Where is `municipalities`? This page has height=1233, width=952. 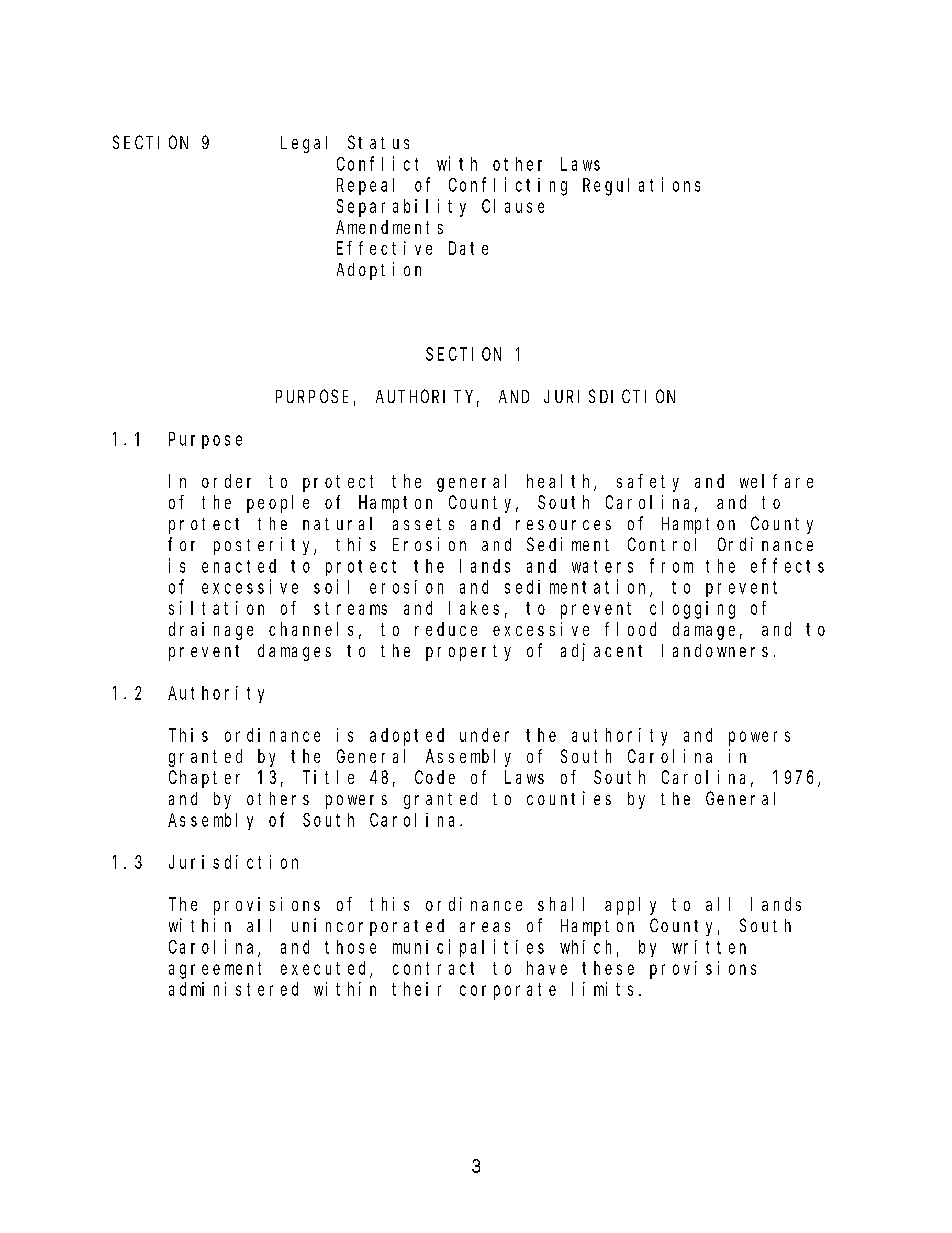 municipalities is located at coordinates (468, 948).
